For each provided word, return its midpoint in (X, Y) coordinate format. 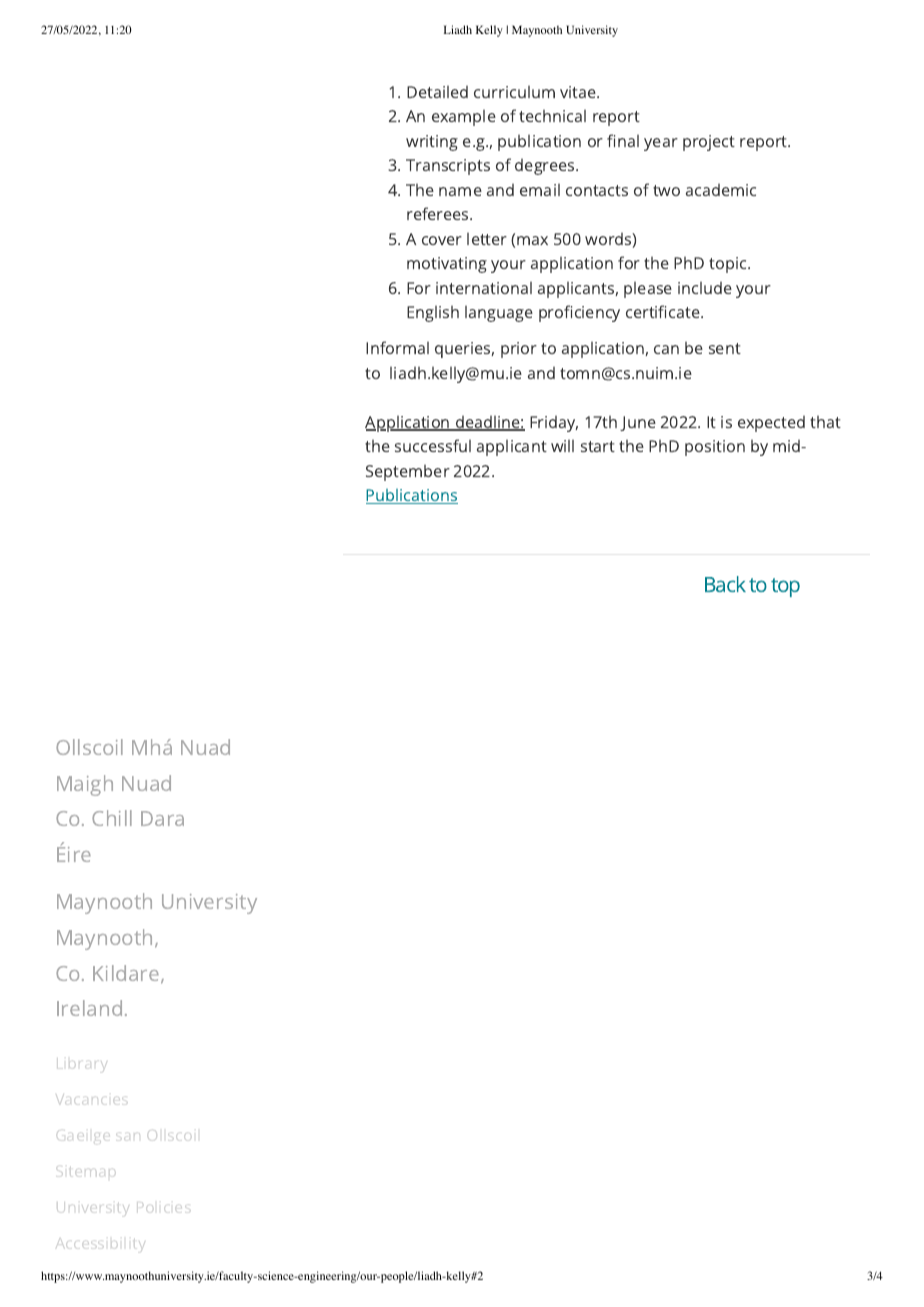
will (562, 446)
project (709, 143)
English (433, 314)
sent (725, 348)
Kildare (127, 974)
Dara (162, 818)
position (715, 448)
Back (725, 584)
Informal (397, 347)
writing (432, 143)
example (464, 118)
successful (433, 445)
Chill (112, 818)
